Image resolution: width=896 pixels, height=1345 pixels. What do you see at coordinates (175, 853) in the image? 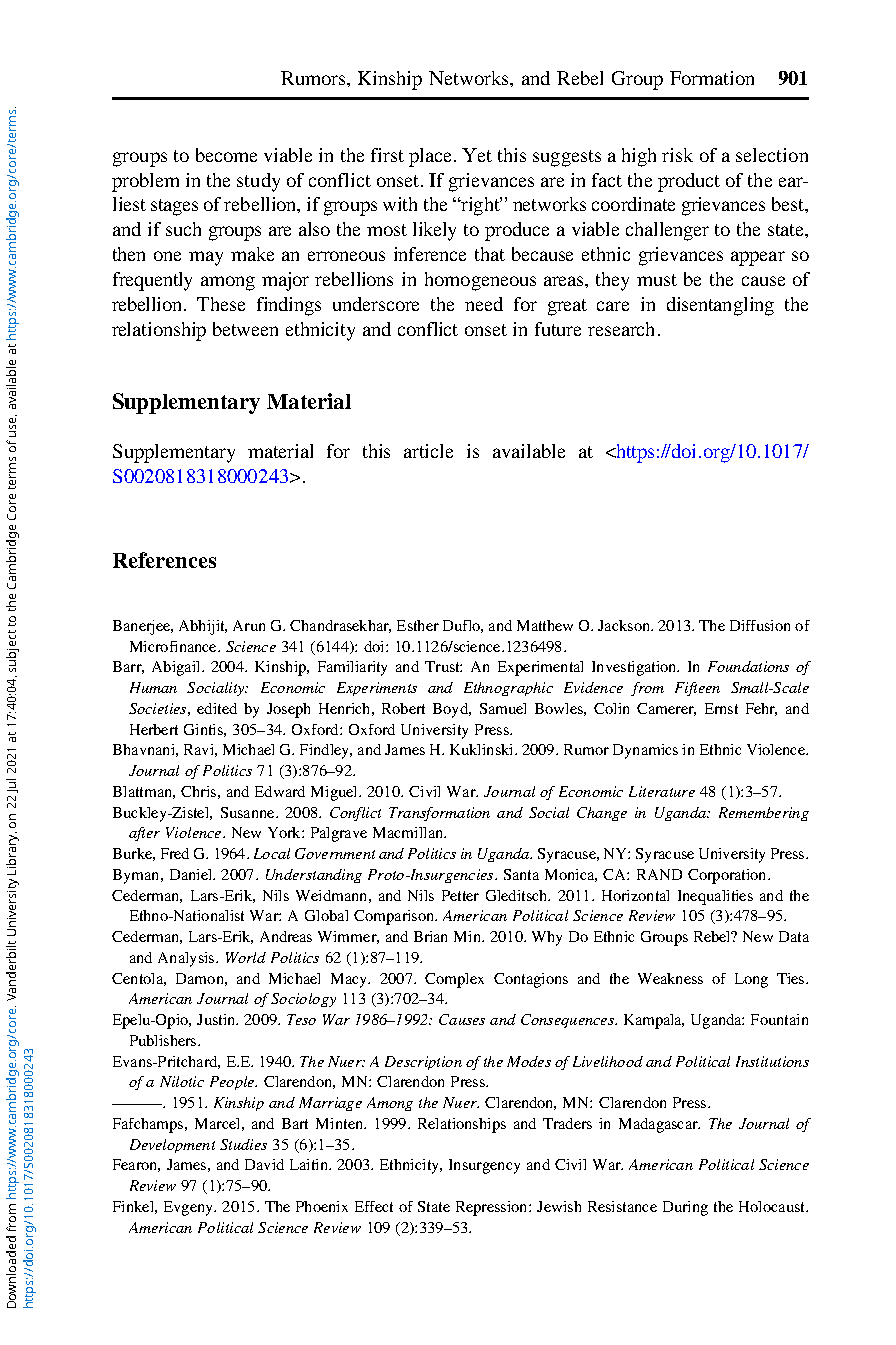
I see `Fred` at bounding box center [175, 853].
